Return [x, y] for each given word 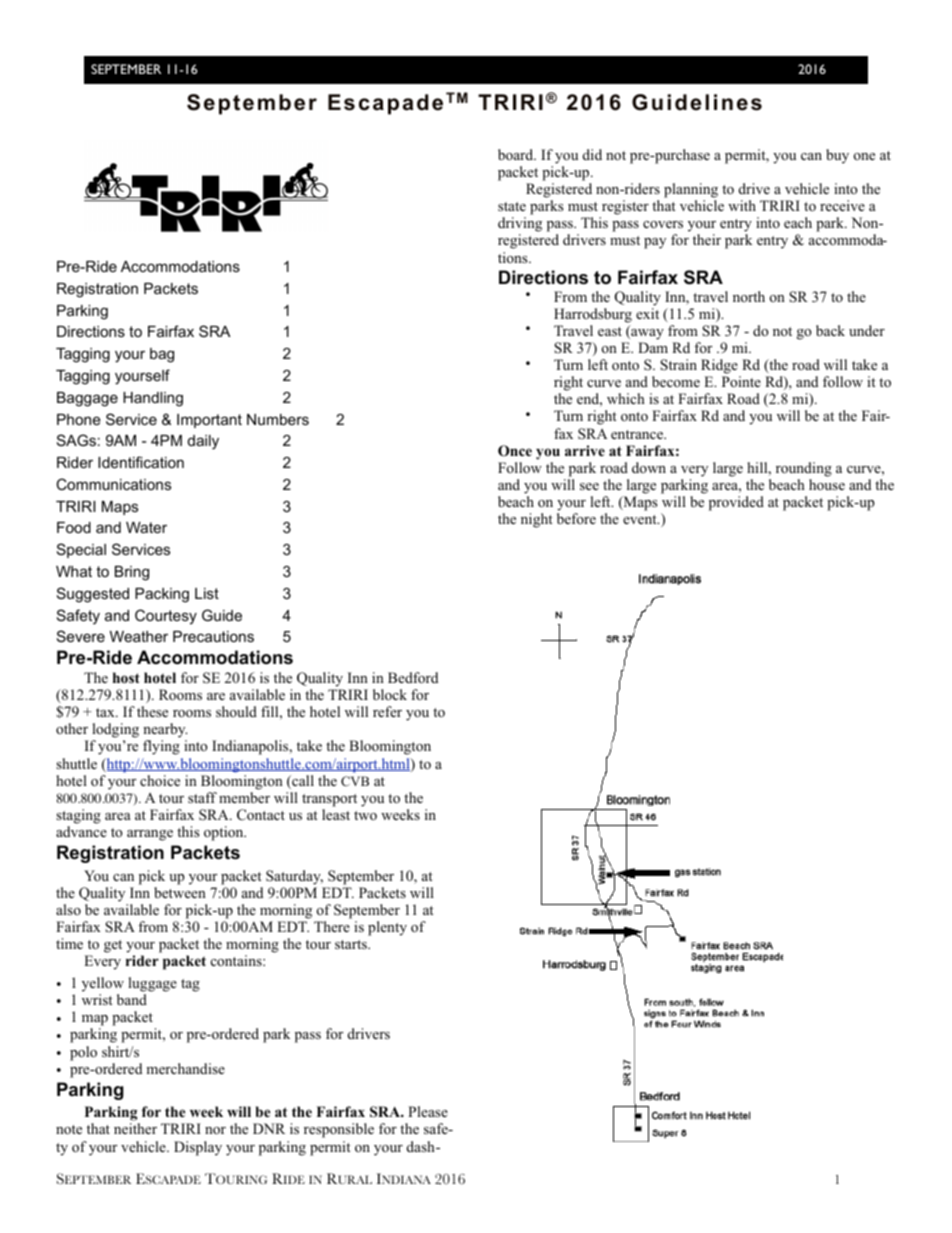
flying [161, 747]
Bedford [413, 678]
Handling [153, 399]
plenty [387, 928]
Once [515, 451]
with [742, 205]
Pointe [741, 381]
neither [135, 1128]
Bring [132, 573]
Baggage [87, 399]
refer [387, 711]
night [537, 520]
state [512, 206]
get [113, 946]
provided [736, 503]
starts [352, 944]
